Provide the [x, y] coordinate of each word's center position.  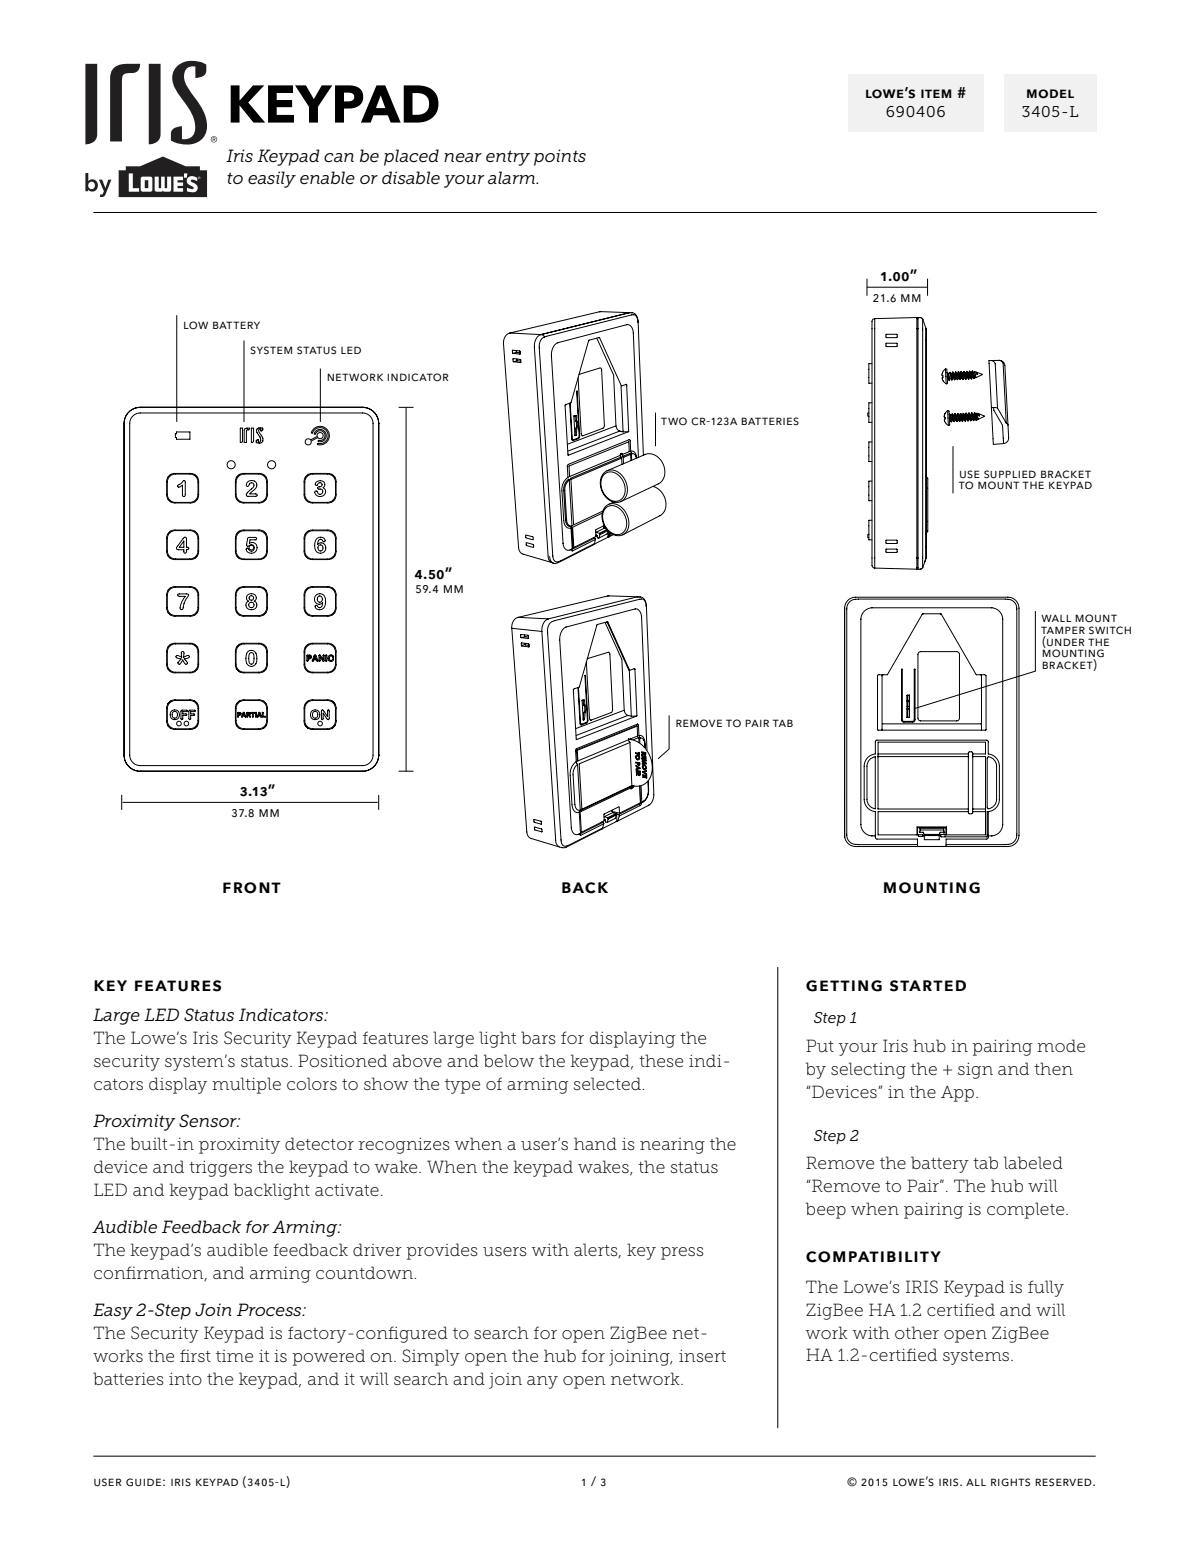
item [936, 93]
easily [272, 179]
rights [1010, 1482]
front [252, 888]
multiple [246, 1085]
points [560, 157]
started [928, 986]
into [185, 1378]
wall [1056, 618]
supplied [1010, 474]
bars [538, 1037]
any [542, 1382]
